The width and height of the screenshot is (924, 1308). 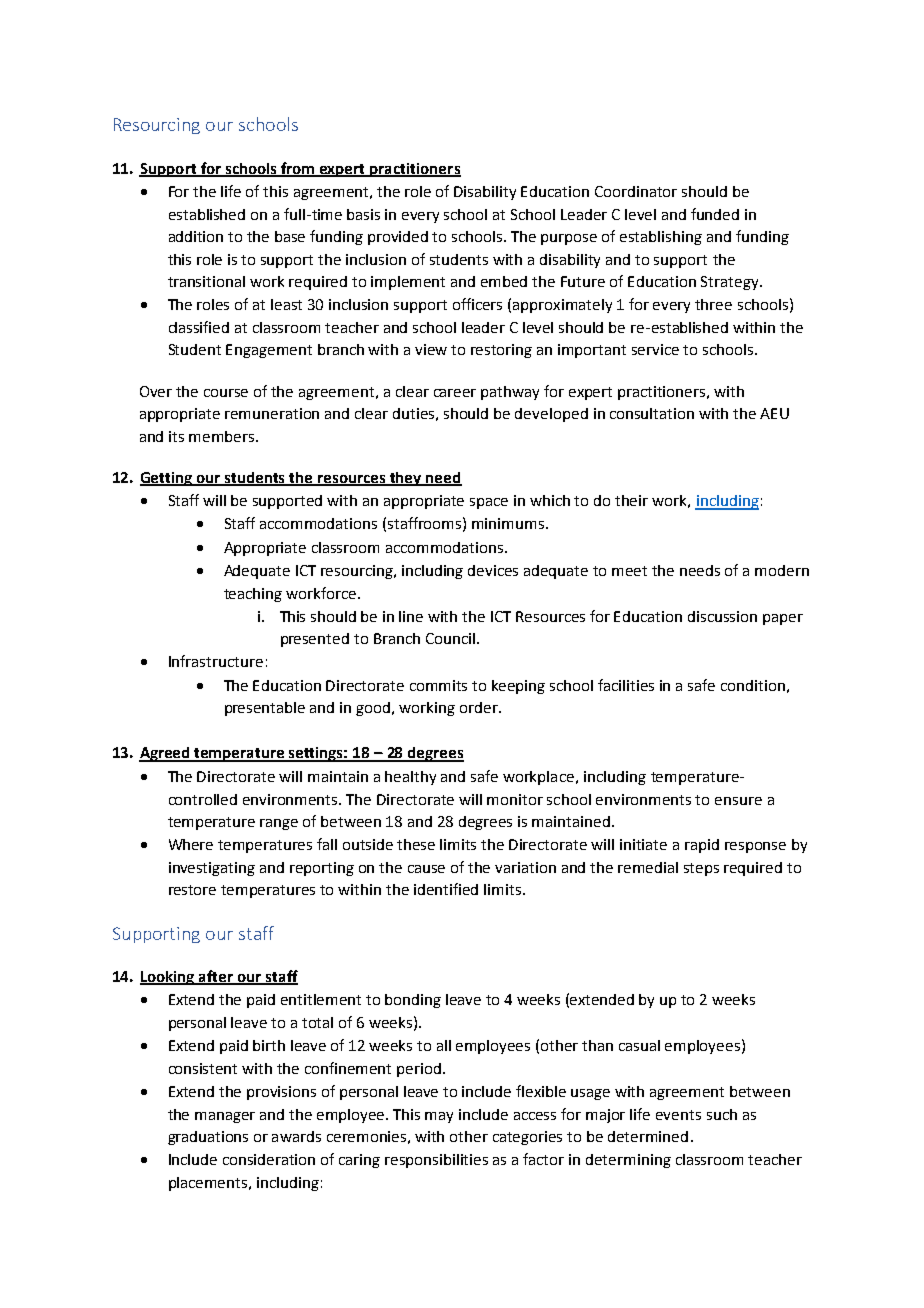 I want to click on Council, so click(x=450, y=638).
